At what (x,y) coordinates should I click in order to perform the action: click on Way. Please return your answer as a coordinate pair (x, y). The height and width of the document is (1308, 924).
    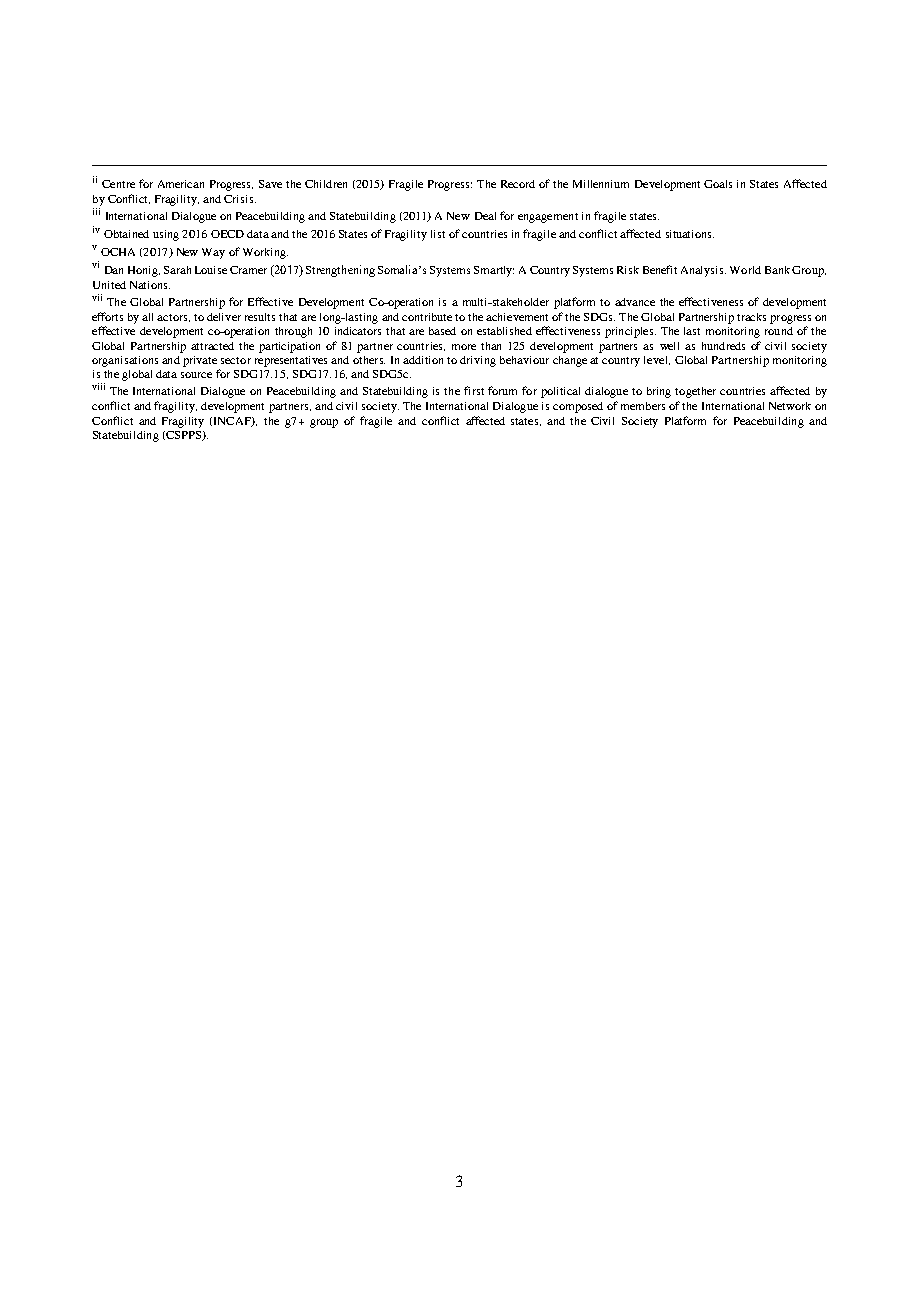
    Looking at the image, I should click on (213, 253).
